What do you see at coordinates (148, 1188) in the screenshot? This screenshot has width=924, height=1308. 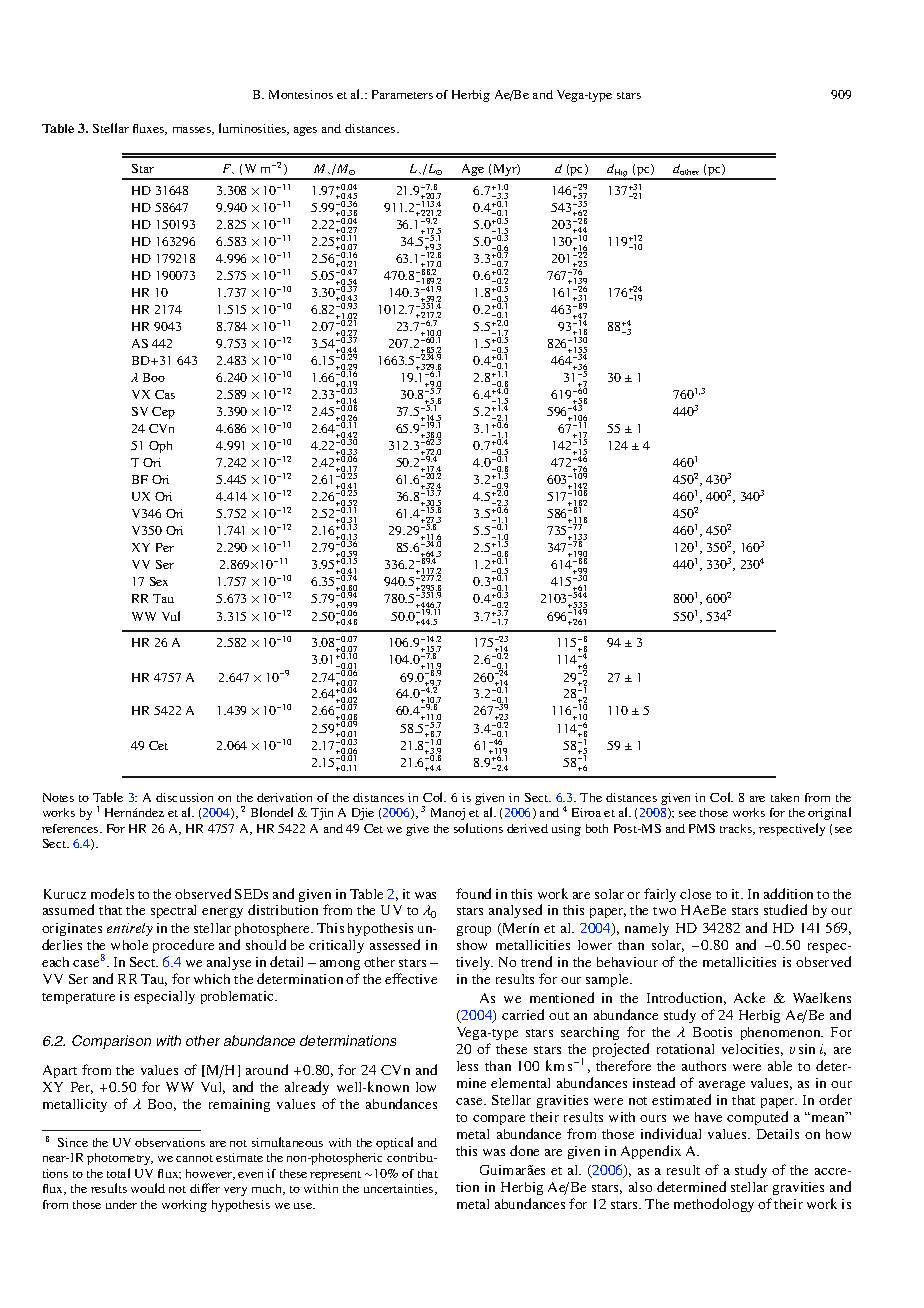 I see `would` at bounding box center [148, 1188].
